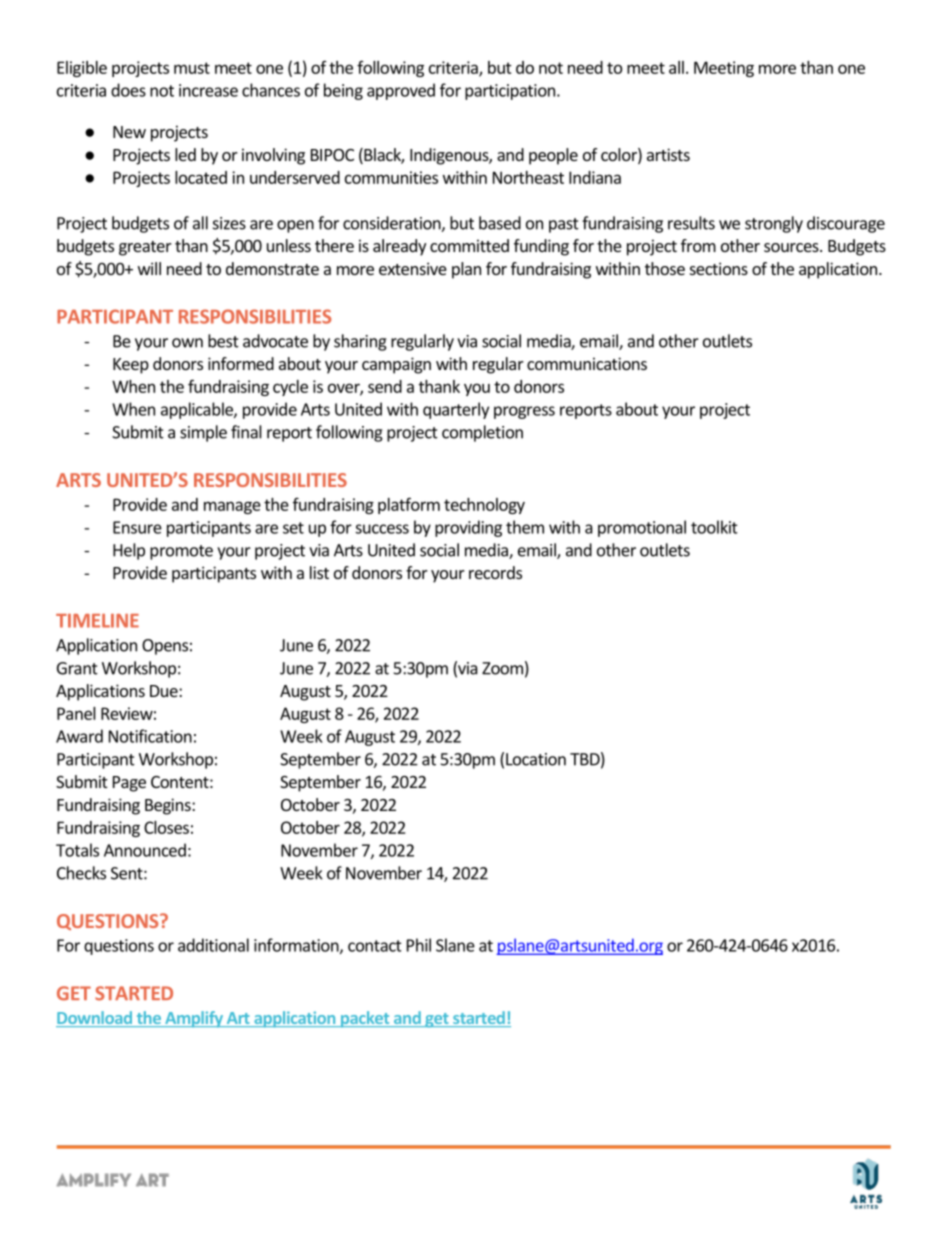  Describe the element at coordinates (194, 1019) in the page. I see `Amplify` at that location.
